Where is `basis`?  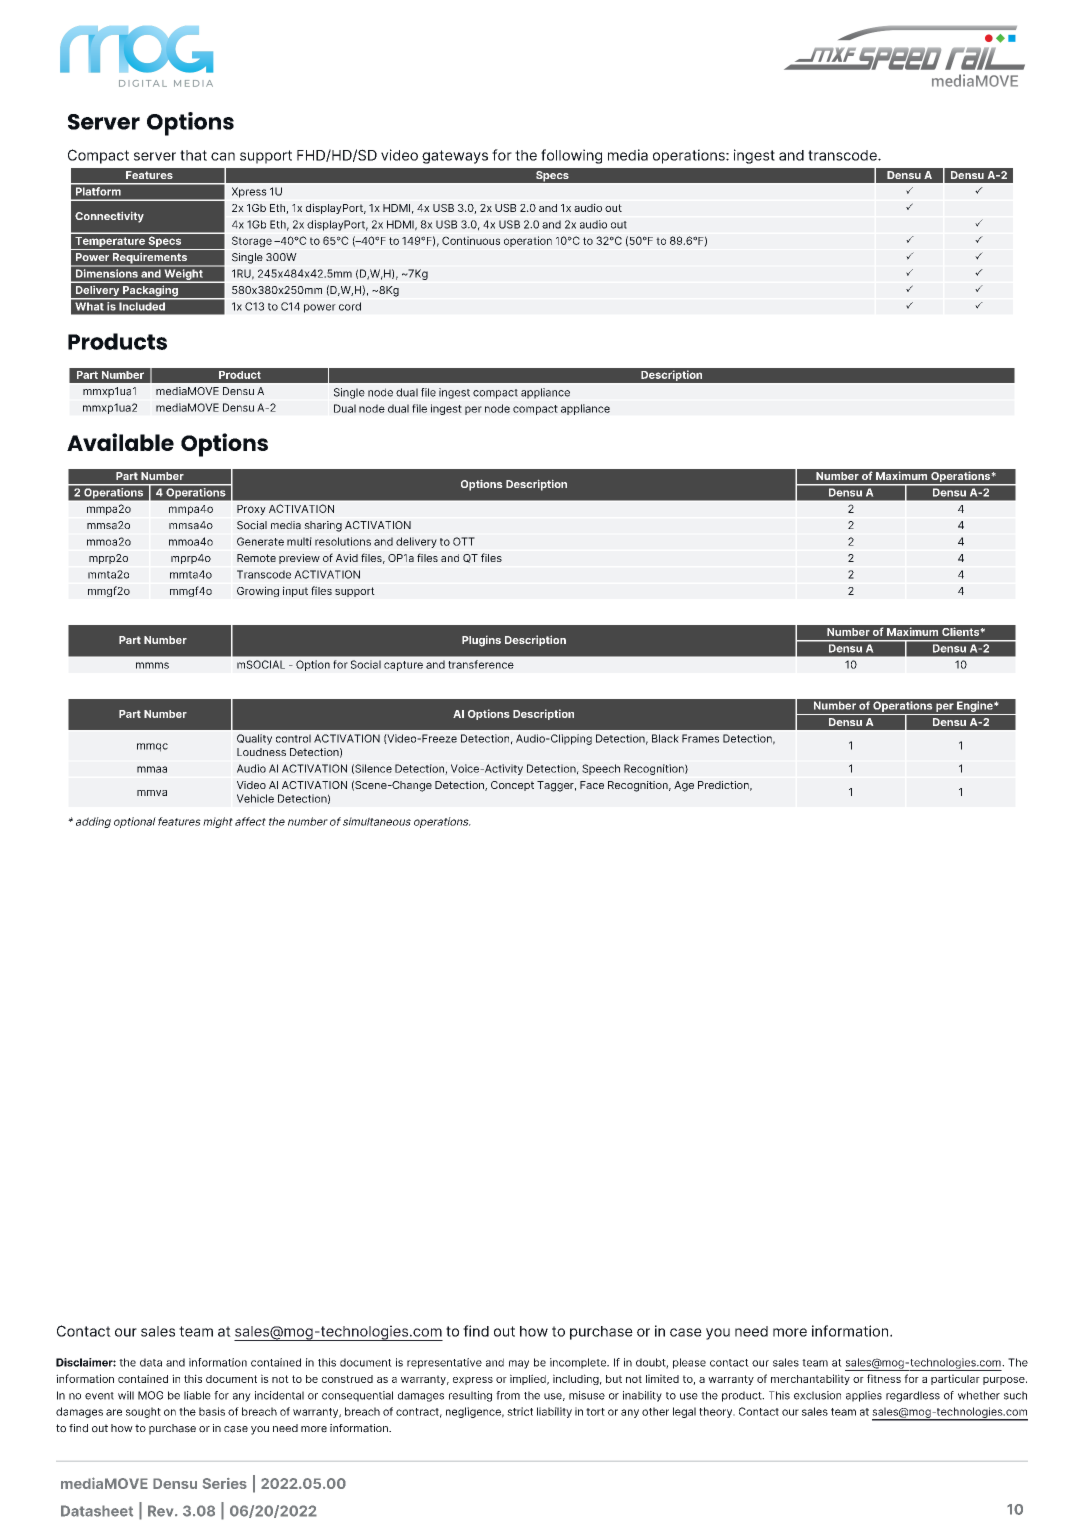
basis is located at coordinates (212, 1411).
